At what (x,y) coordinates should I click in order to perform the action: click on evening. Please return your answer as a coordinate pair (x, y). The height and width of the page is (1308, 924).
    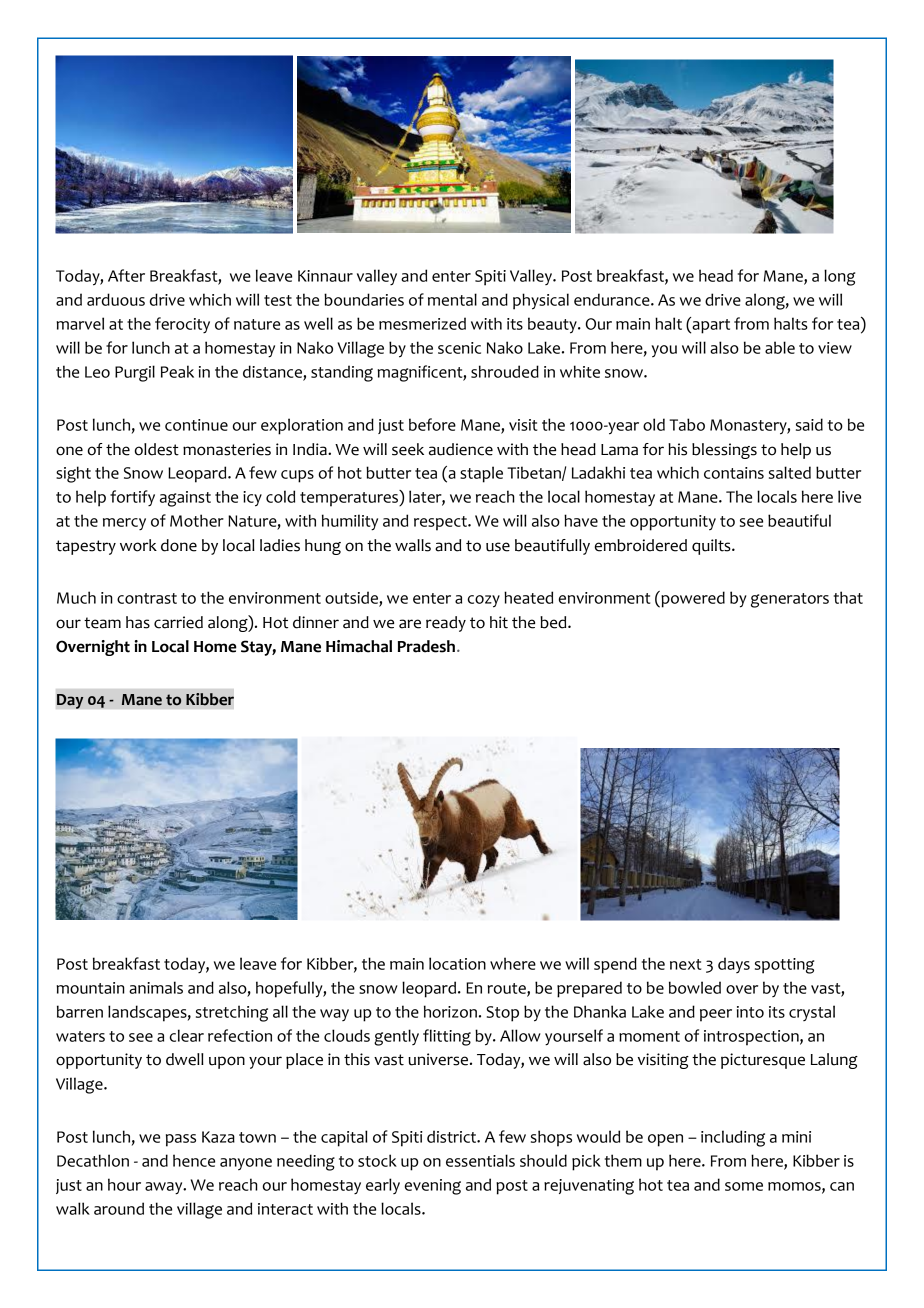
    Looking at the image, I should click on (433, 1187).
